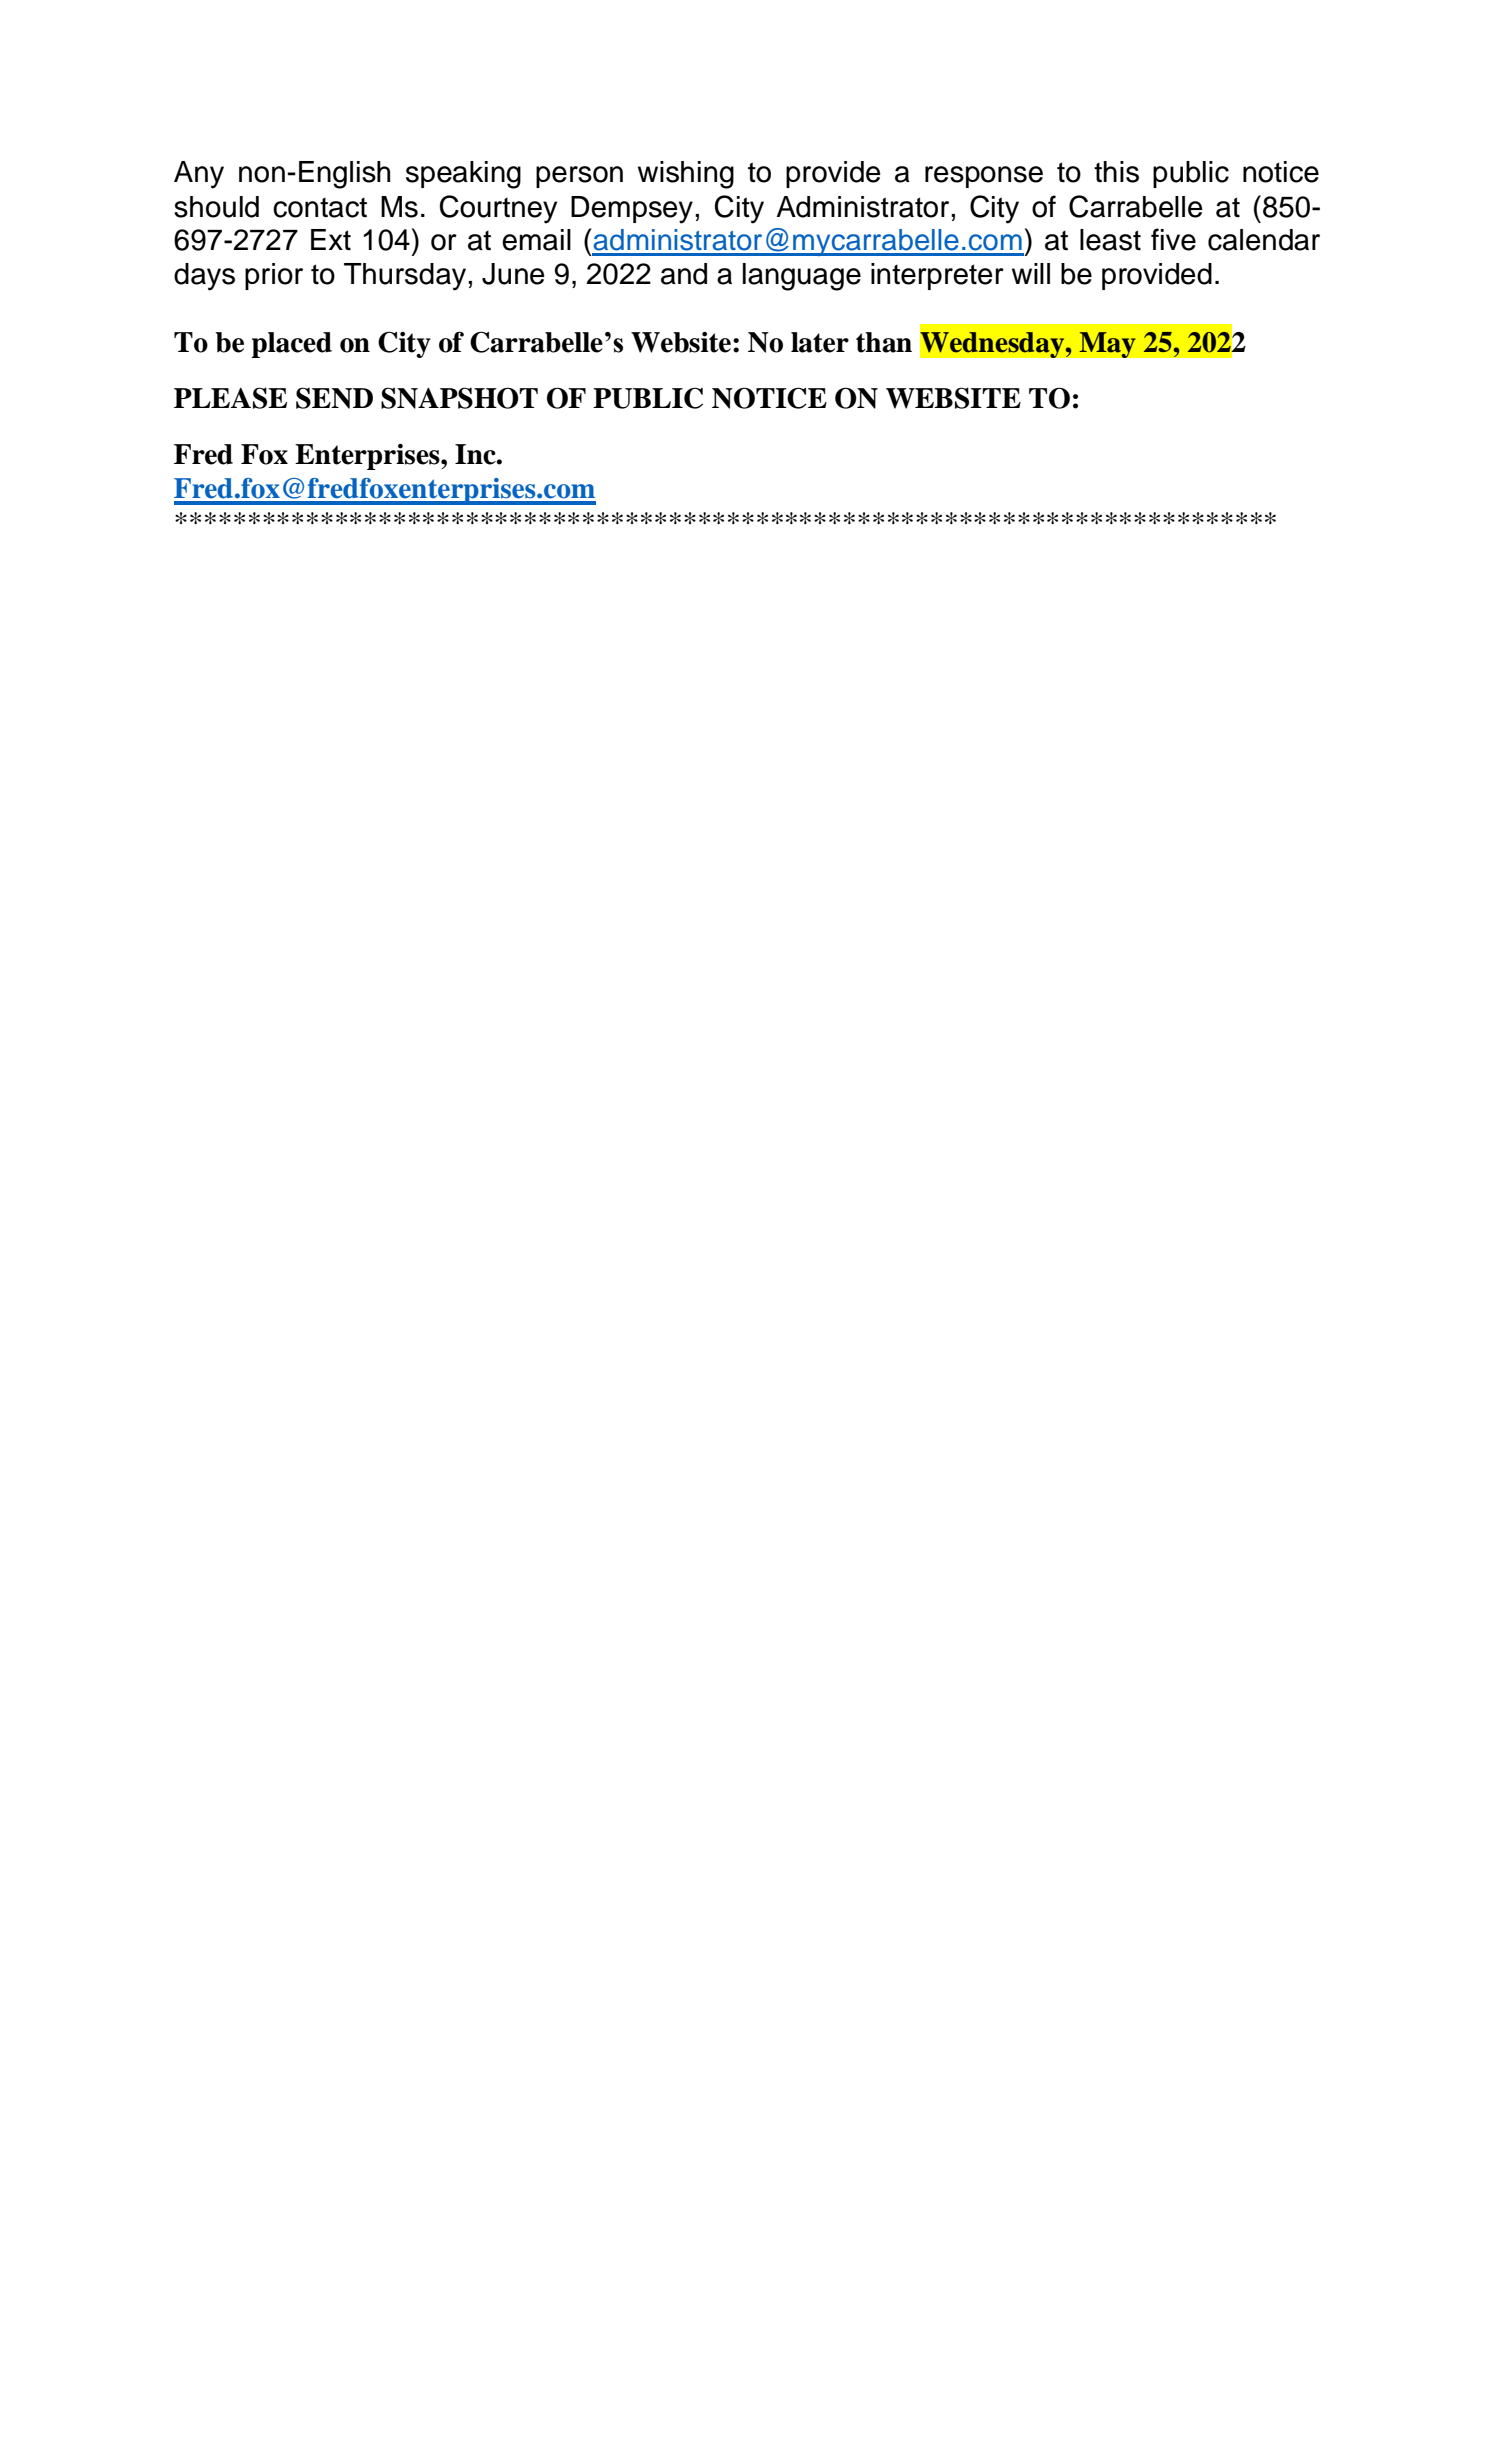 Image resolution: width=1494 pixels, height=2460 pixels. Describe the element at coordinates (320, 208) in the screenshot. I see `contact` at that location.
